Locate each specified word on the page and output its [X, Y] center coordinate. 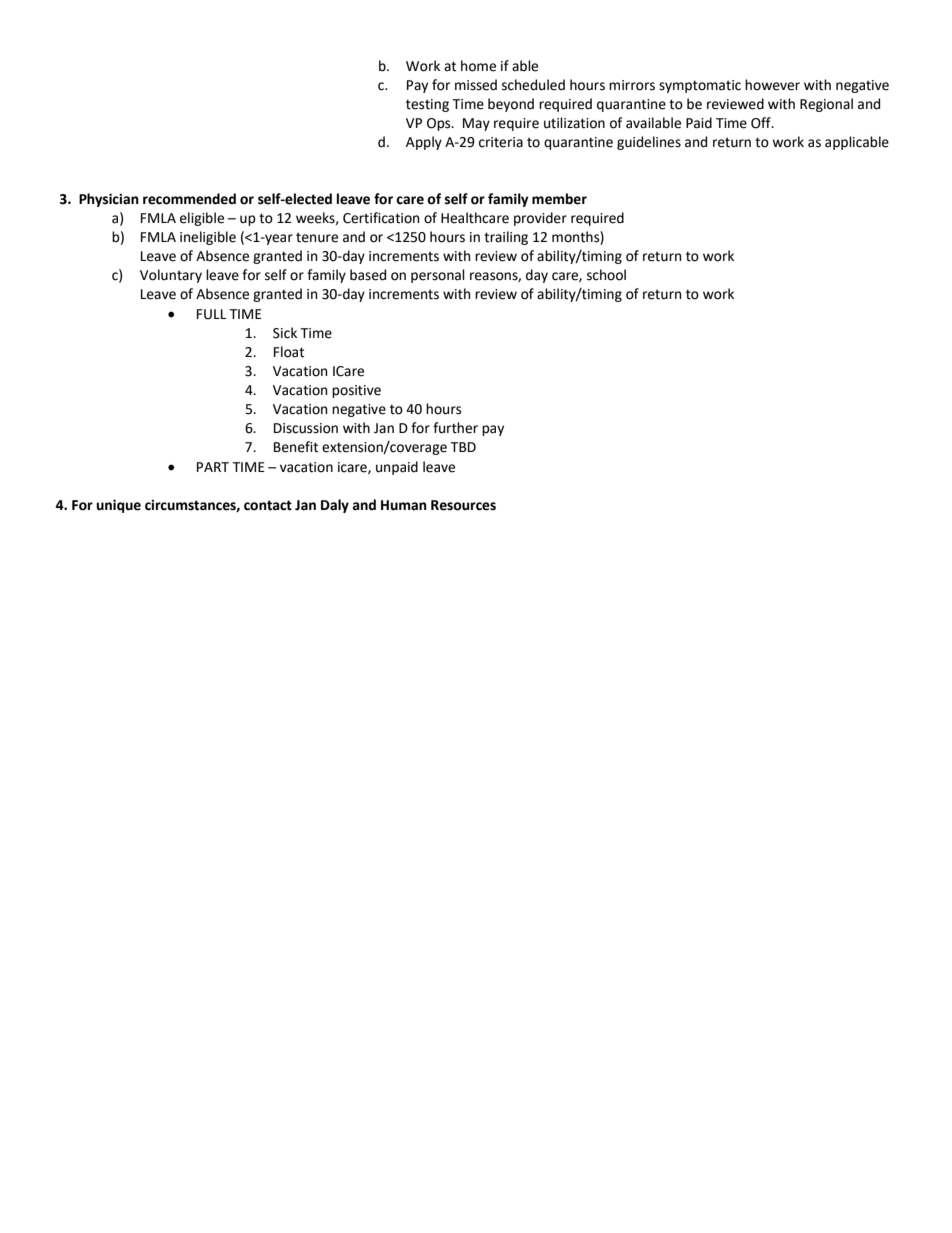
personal [438, 276]
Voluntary [171, 276]
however [772, 85]
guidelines [649, 143]
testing [427, 105]
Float [289, 352]
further [455, 428]
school [606, 275]
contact [268, 505]
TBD [463, 447]
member [559, 199]
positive [356, 391]
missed [476, 85]
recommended [189, 199]
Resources [463, 505]
